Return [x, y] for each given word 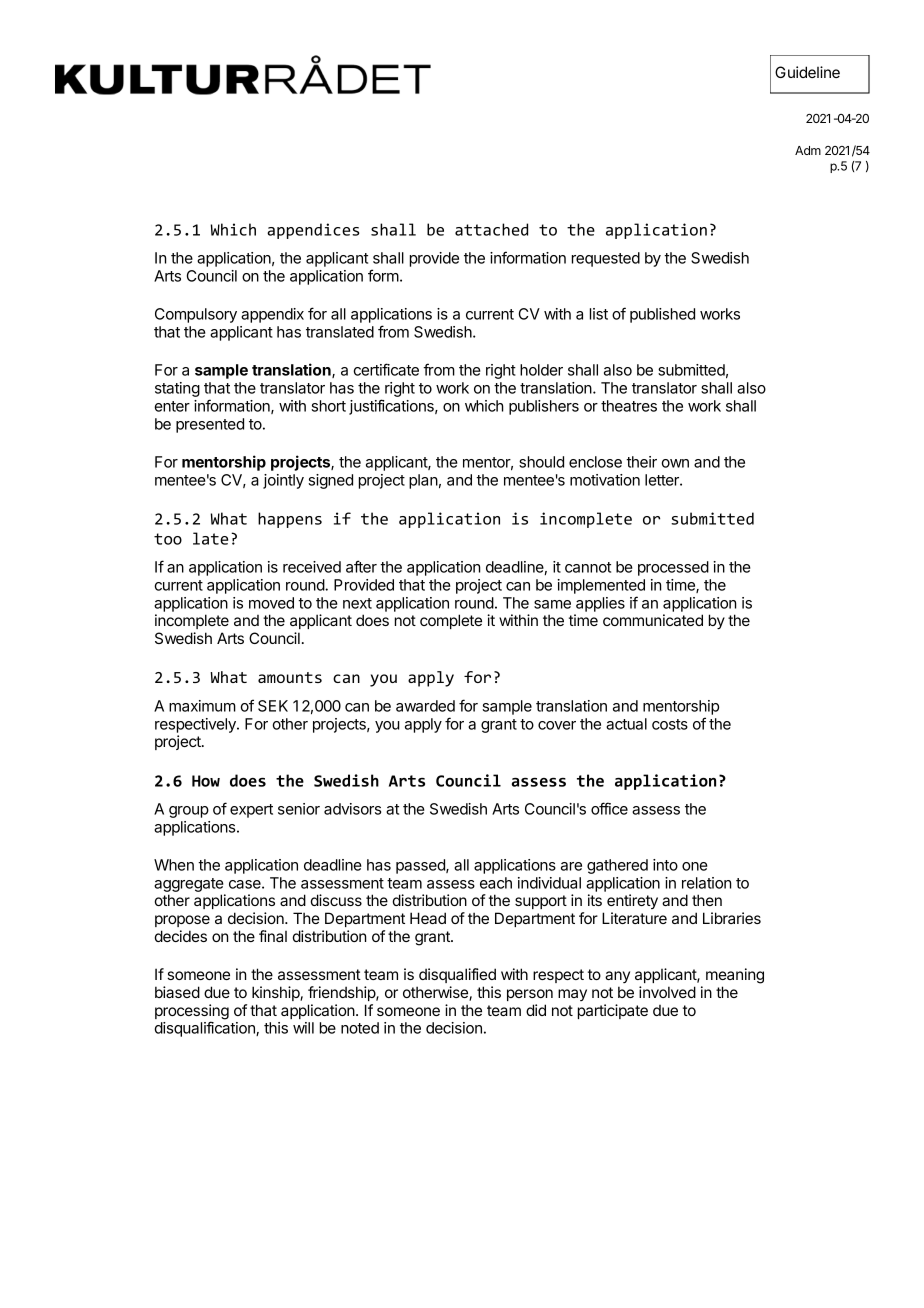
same [552, 604]
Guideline [807, 72]
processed [673, 568]
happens [290, 520]
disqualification [205, 1029]
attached [491, 229]
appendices [313, 231]
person [530, 995]
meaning [735, 976]
